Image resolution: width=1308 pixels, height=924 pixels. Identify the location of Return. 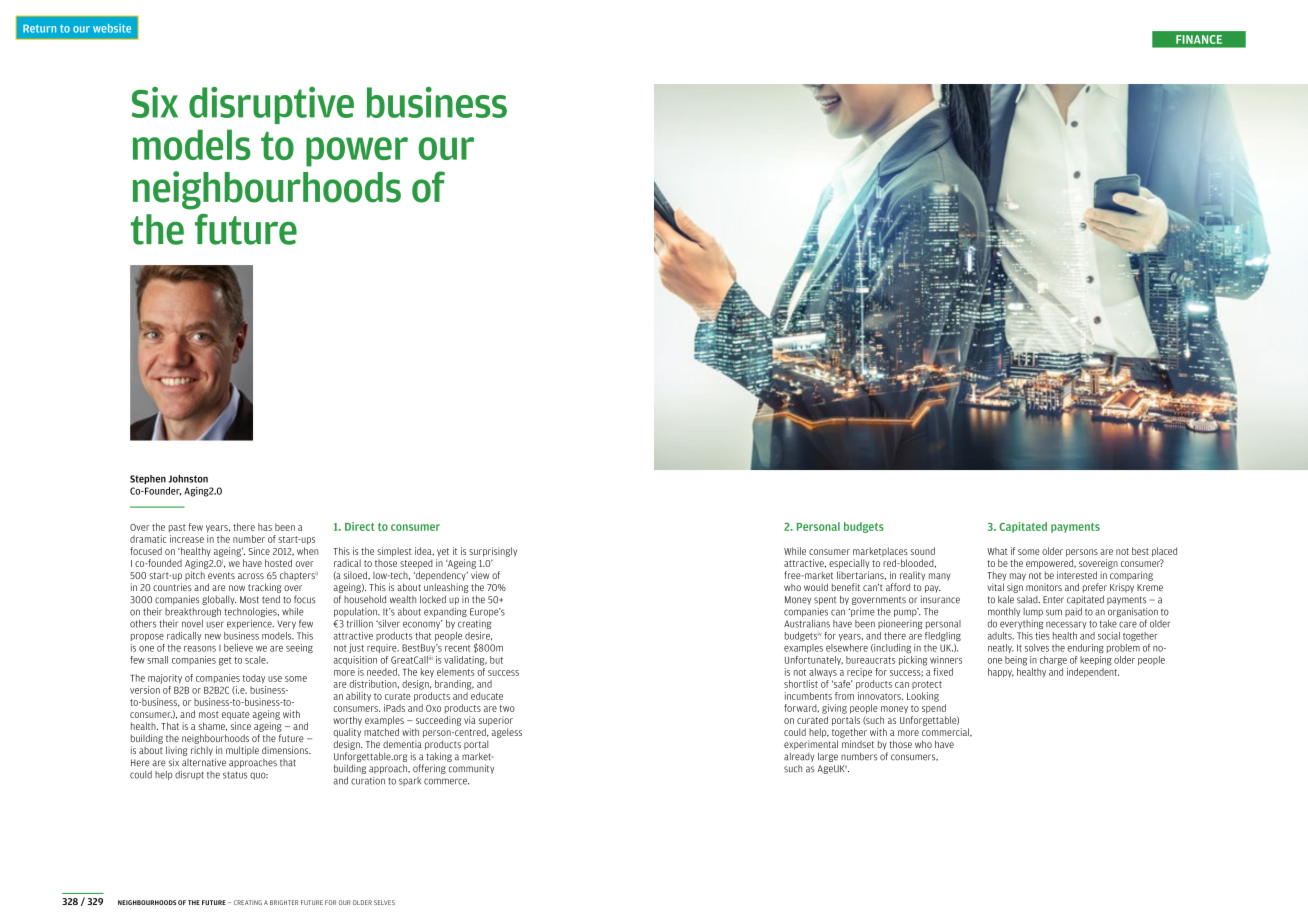
(39, 28).
